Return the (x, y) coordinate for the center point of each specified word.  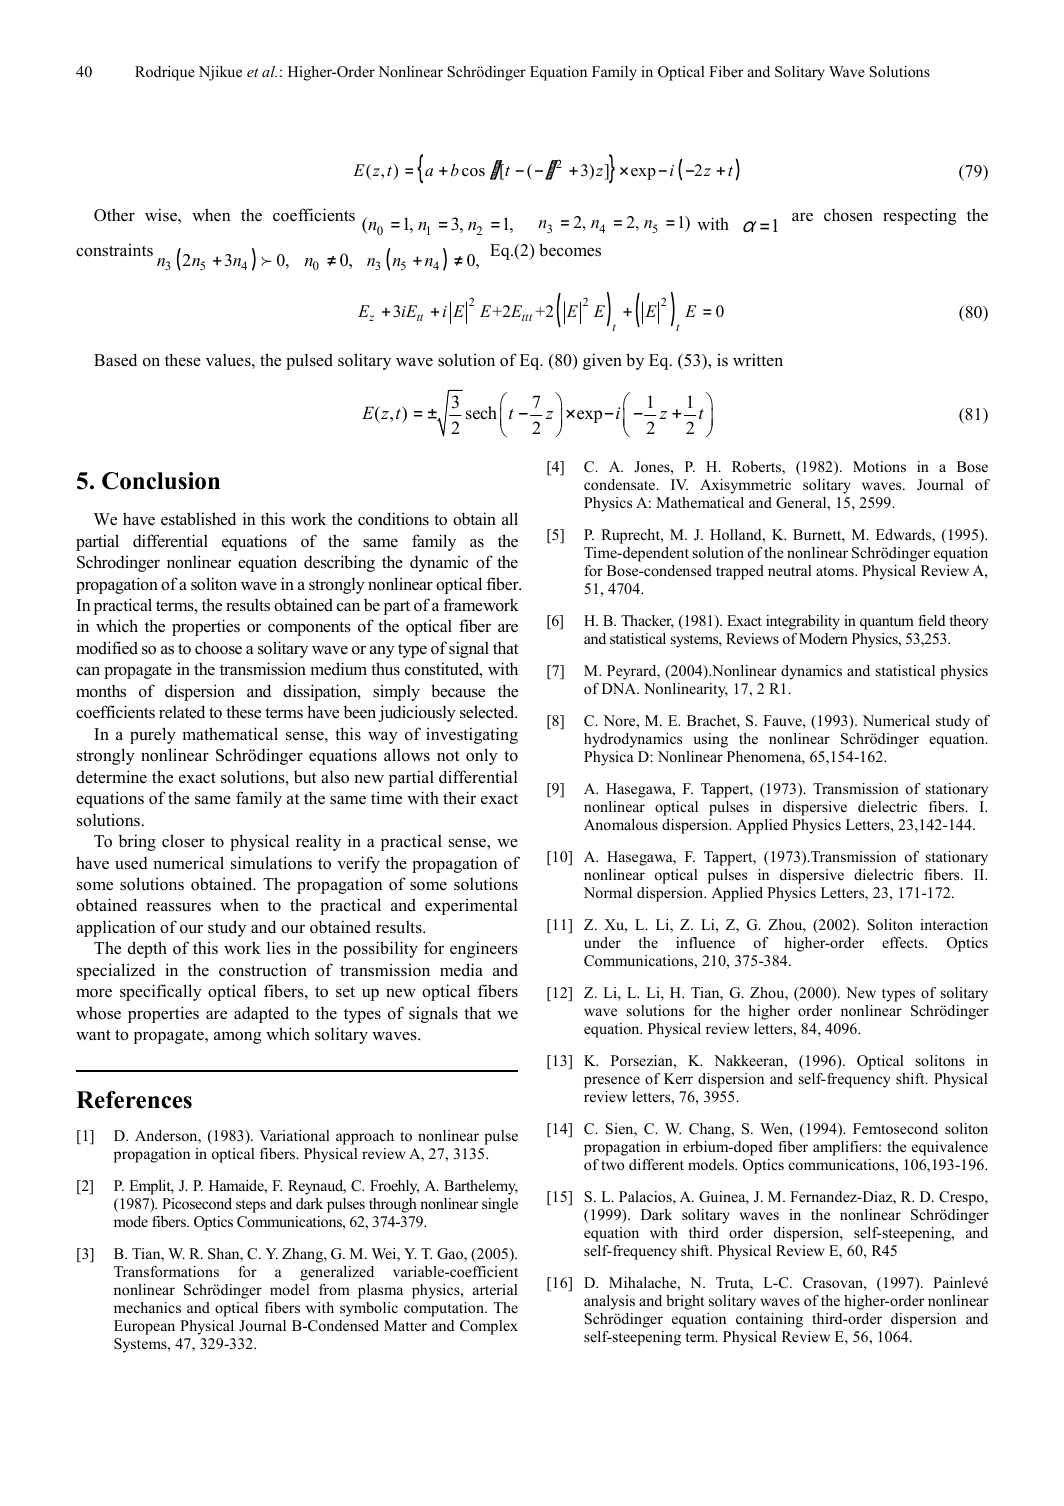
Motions (879, 466)
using (711, 740)
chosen (848, 215)
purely (153, 735)
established (198, 519)
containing (769, 1320)
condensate (621, 484)
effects (904, 942)
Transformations (166, 1271)
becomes (570, 250)
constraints (114, 250)
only (482, 756)
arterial (495, 1289)
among (237, 1038)
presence (612, 1082)
